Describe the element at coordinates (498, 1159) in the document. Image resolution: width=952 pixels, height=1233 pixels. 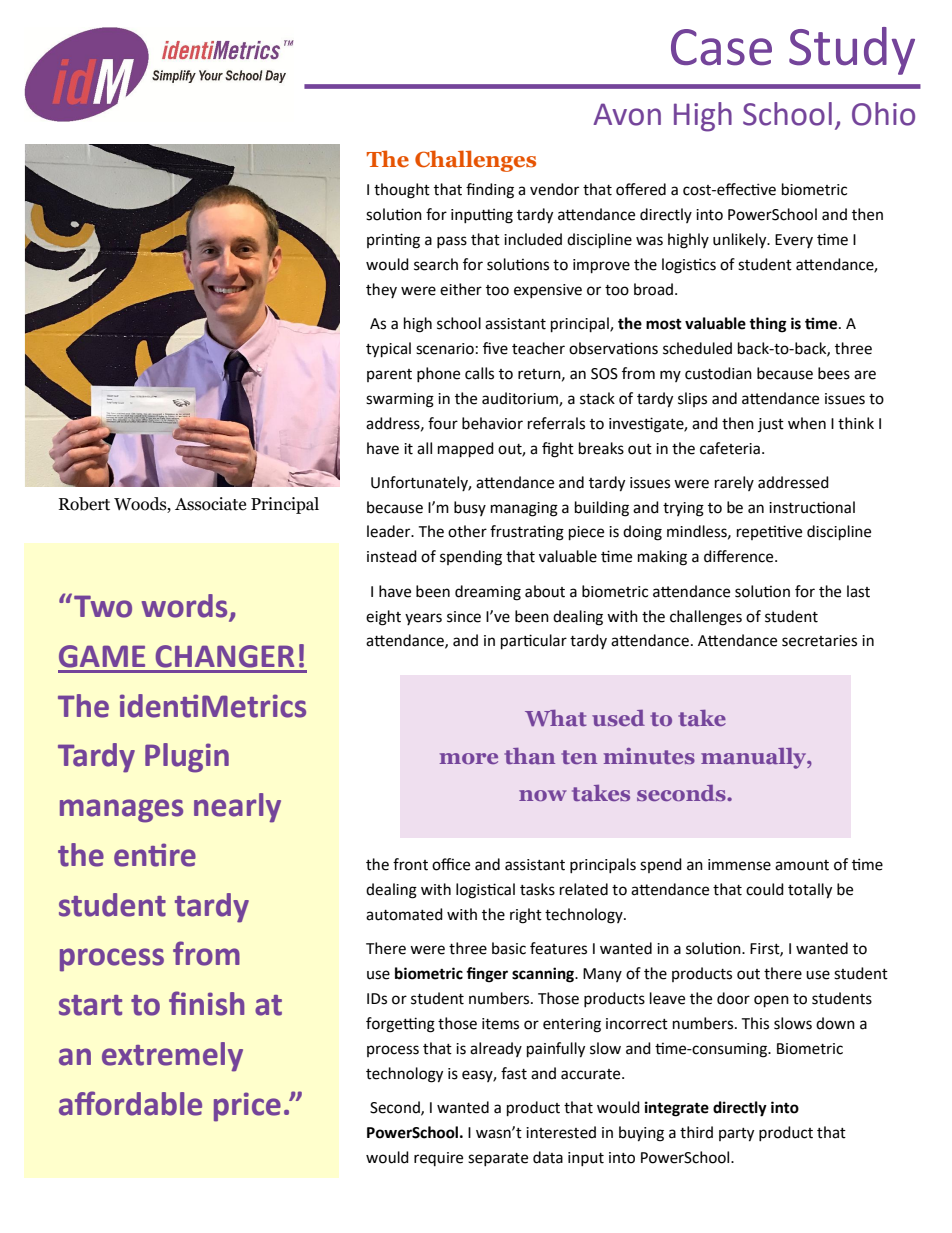
I see `separate` at that location.
